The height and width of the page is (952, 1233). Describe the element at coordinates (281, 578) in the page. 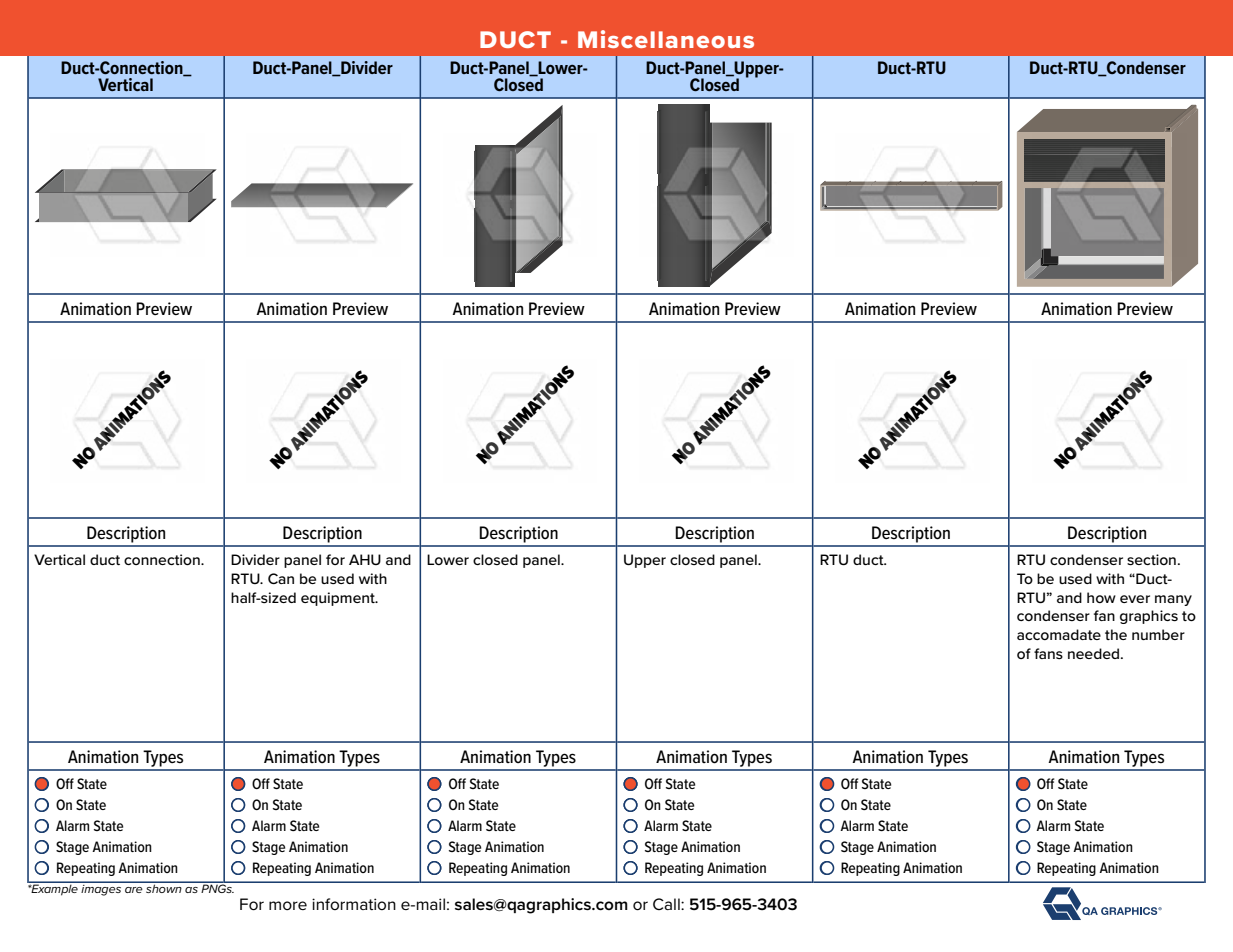

I see `Can` at that location.
